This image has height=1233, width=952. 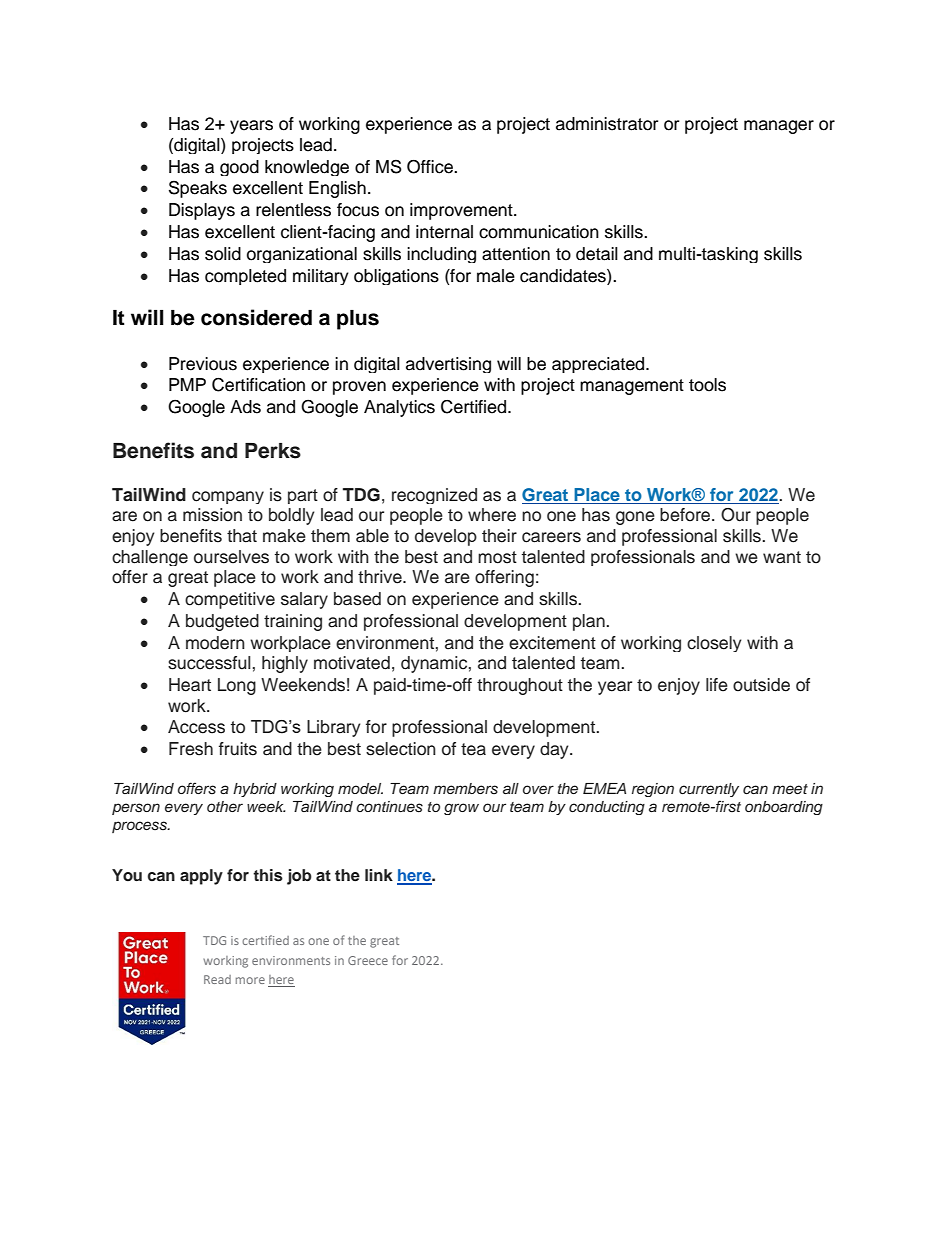 I want to click on Previous, so click(x=203, y=364).
